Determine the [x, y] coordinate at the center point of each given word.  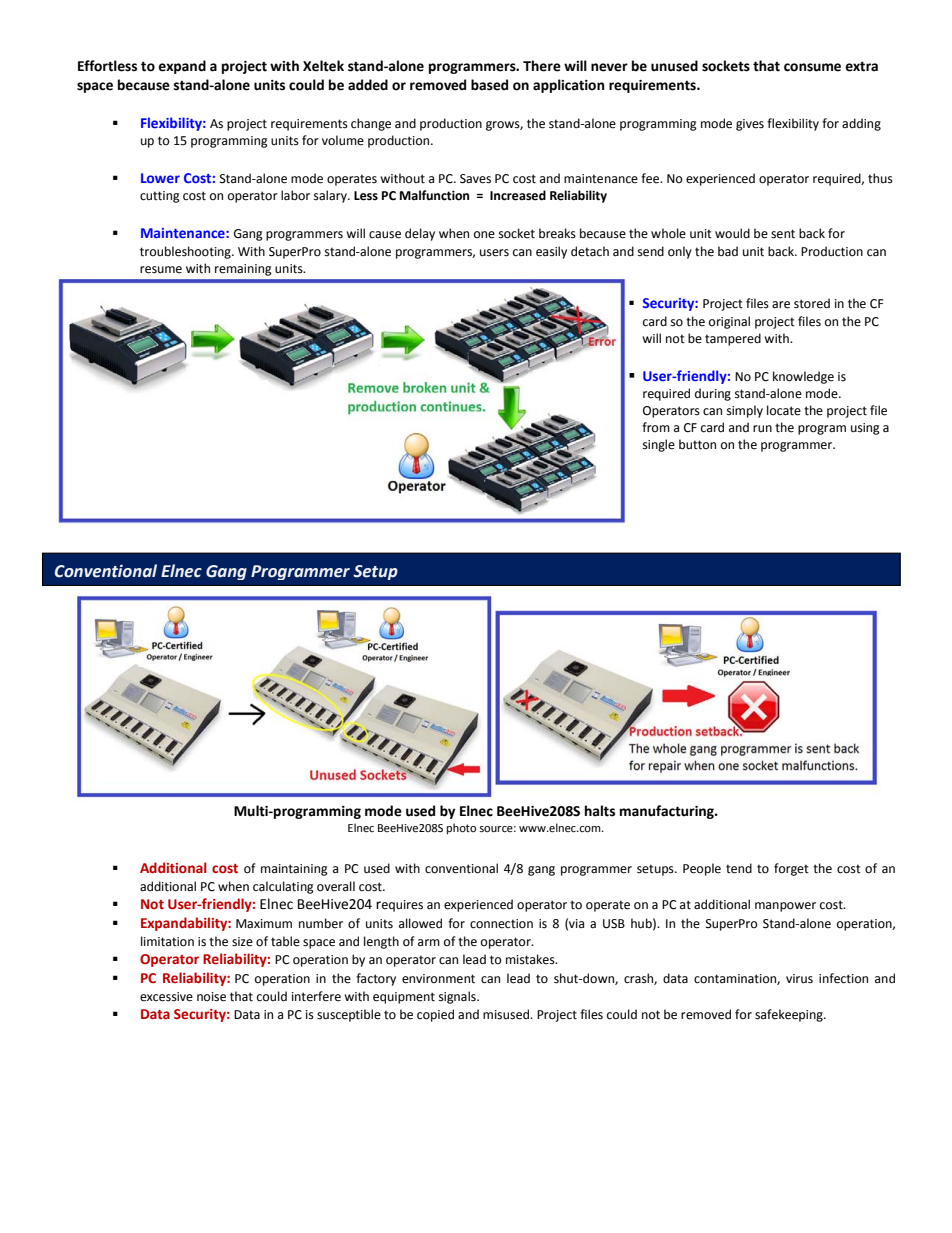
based [489, 85]
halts [600, 811]
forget [791, 869]
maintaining [294, 870]
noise [211, 997]
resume [161, 270]
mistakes [531, 959]
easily [551, 252]
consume [812, 67]
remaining [243, 270]
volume [343, 140]
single [659, 445]
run [762, 428]
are [781, 305]
